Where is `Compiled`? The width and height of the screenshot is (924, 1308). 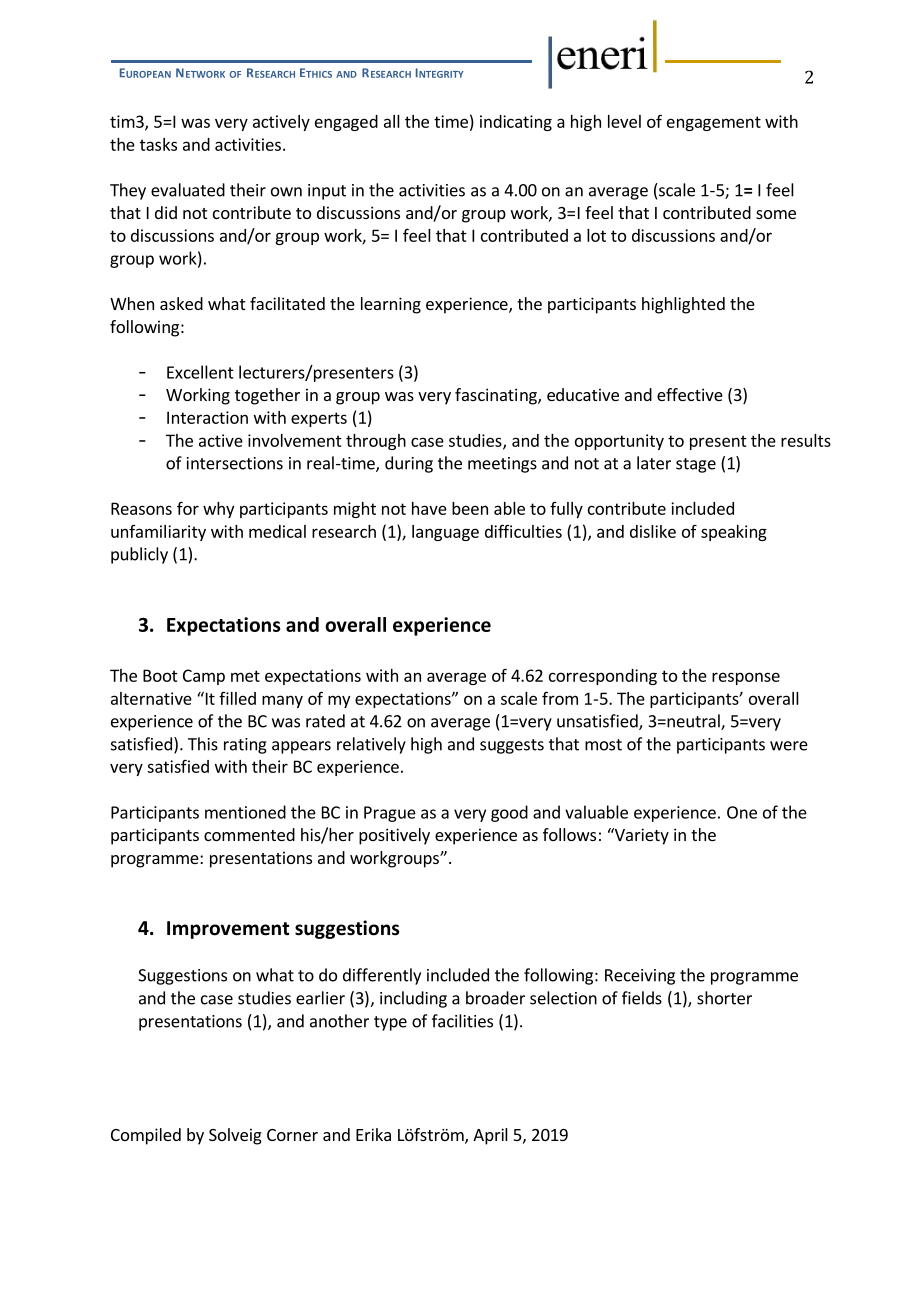 Compiled is located at coordinates (146, 1136).
